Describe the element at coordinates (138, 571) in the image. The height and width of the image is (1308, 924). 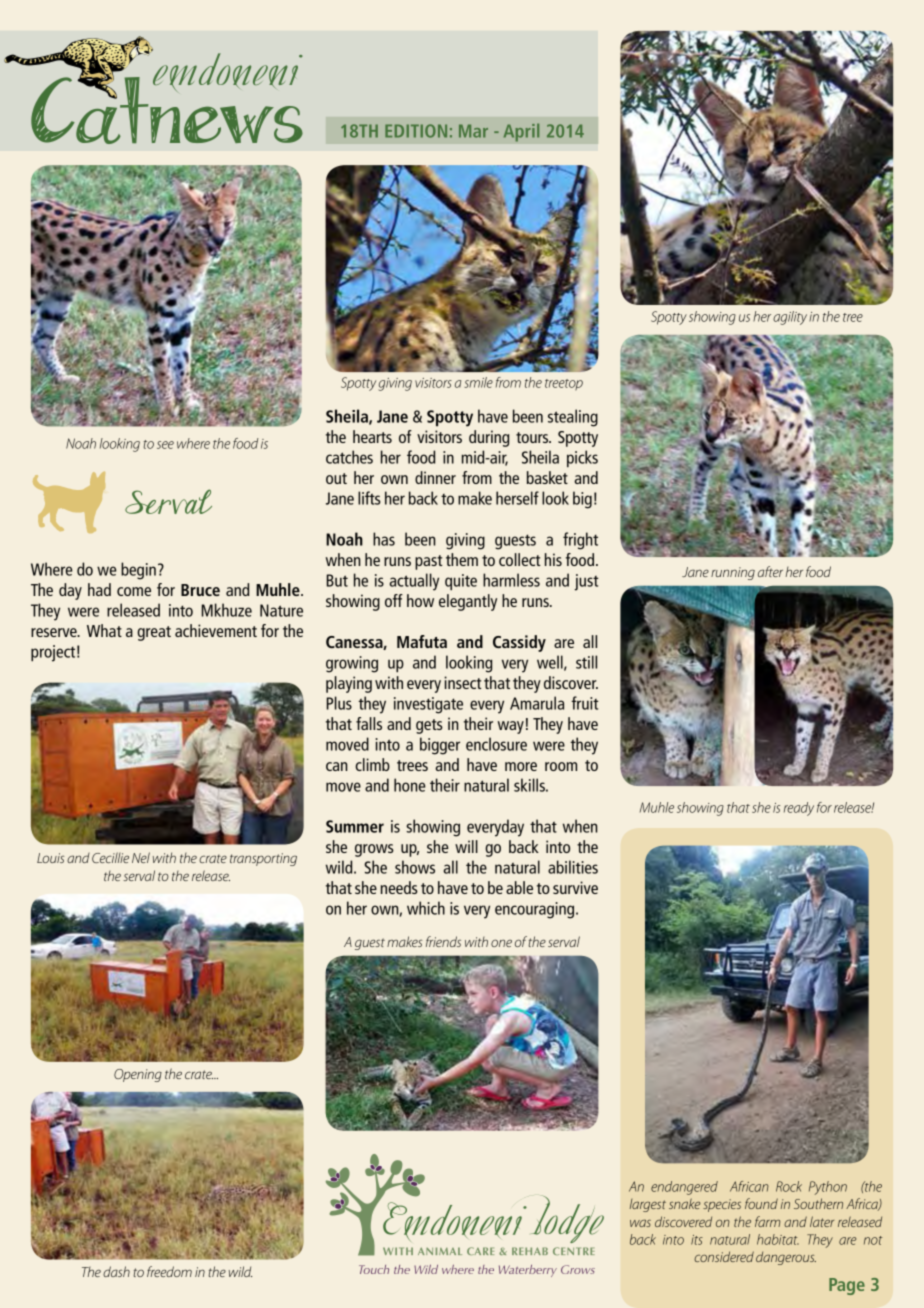
I see `begin` at that location.
